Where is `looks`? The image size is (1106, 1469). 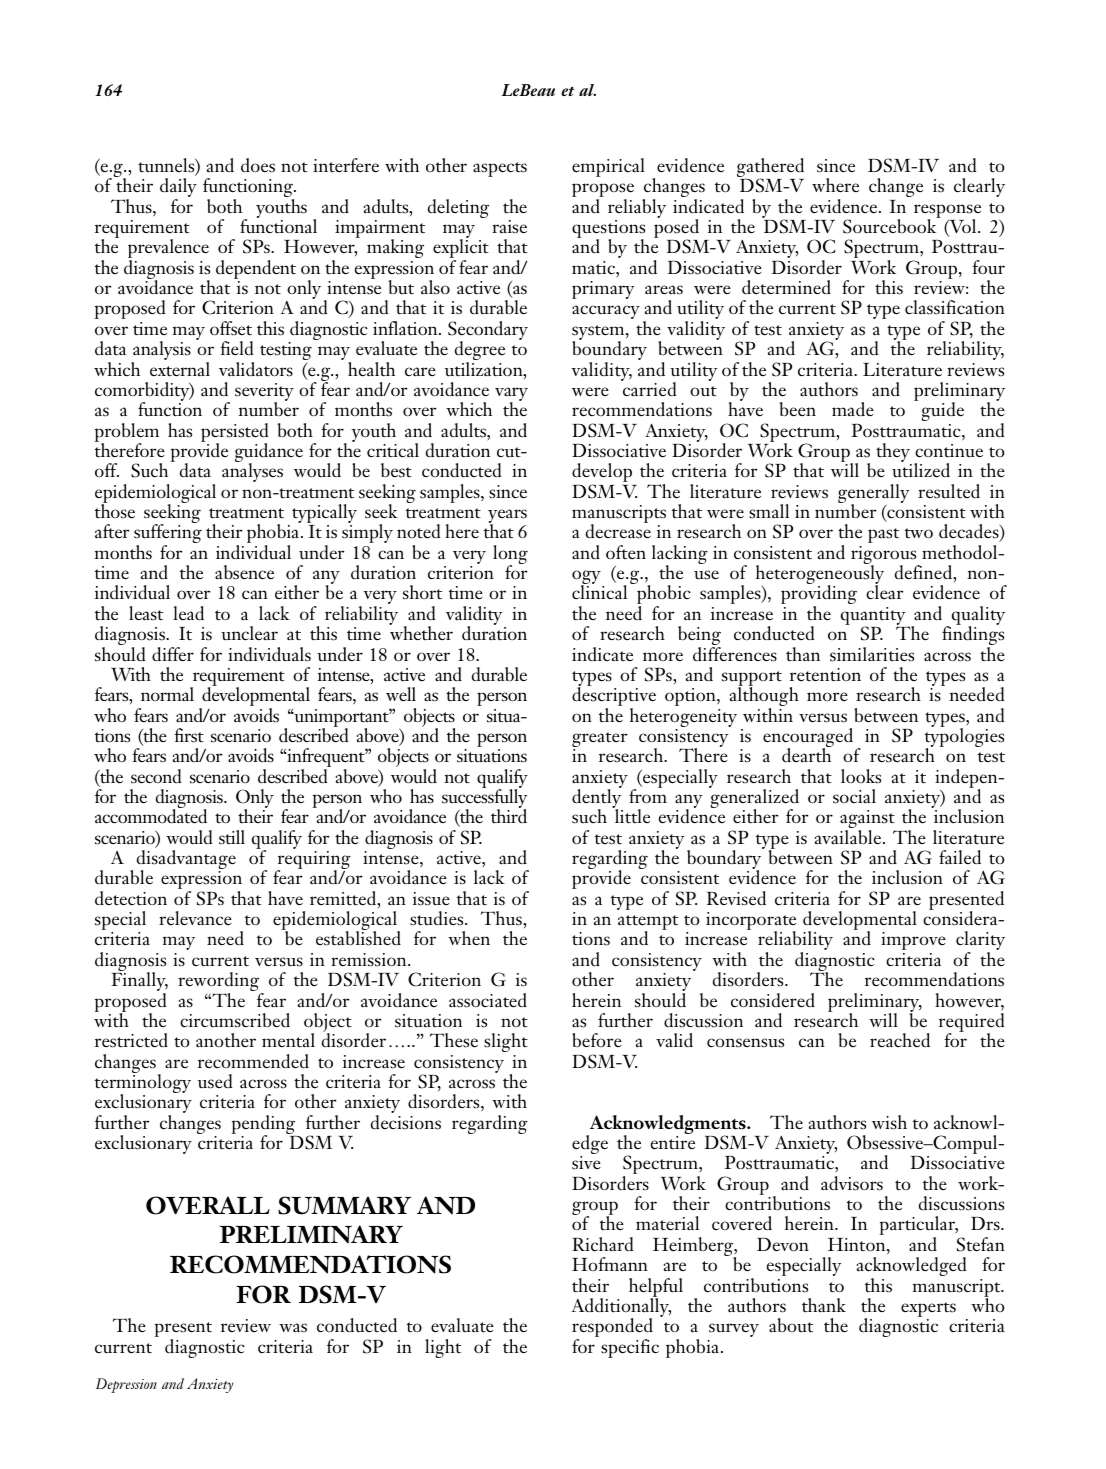 looks is located at coordinates (861, 776).
